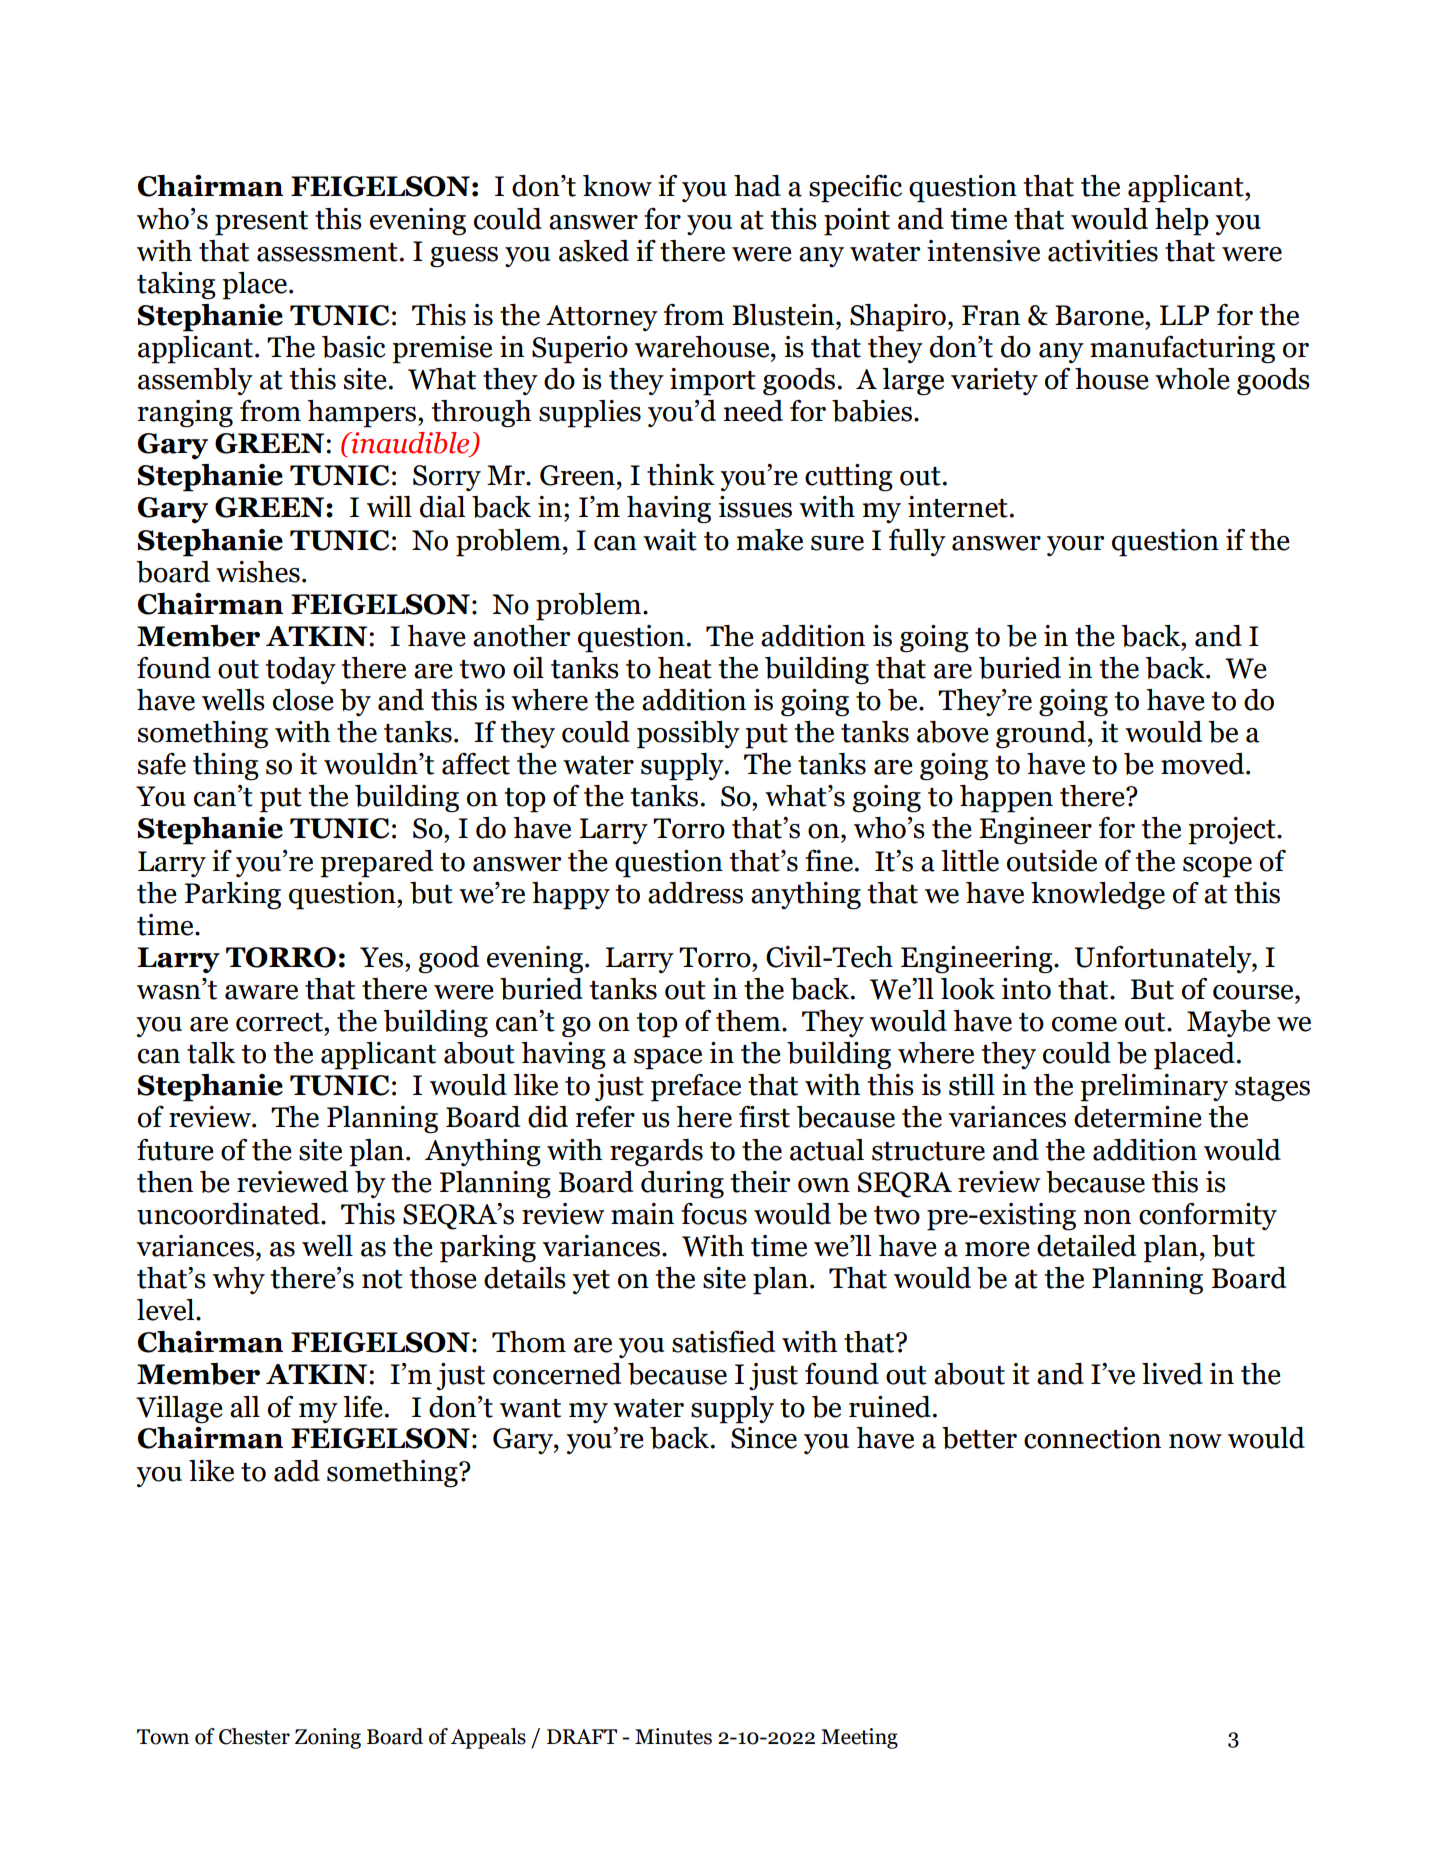  What do you see at coordinates (1103, 251) in the image?
I see `activities` at bounding box center [1103, 251].
